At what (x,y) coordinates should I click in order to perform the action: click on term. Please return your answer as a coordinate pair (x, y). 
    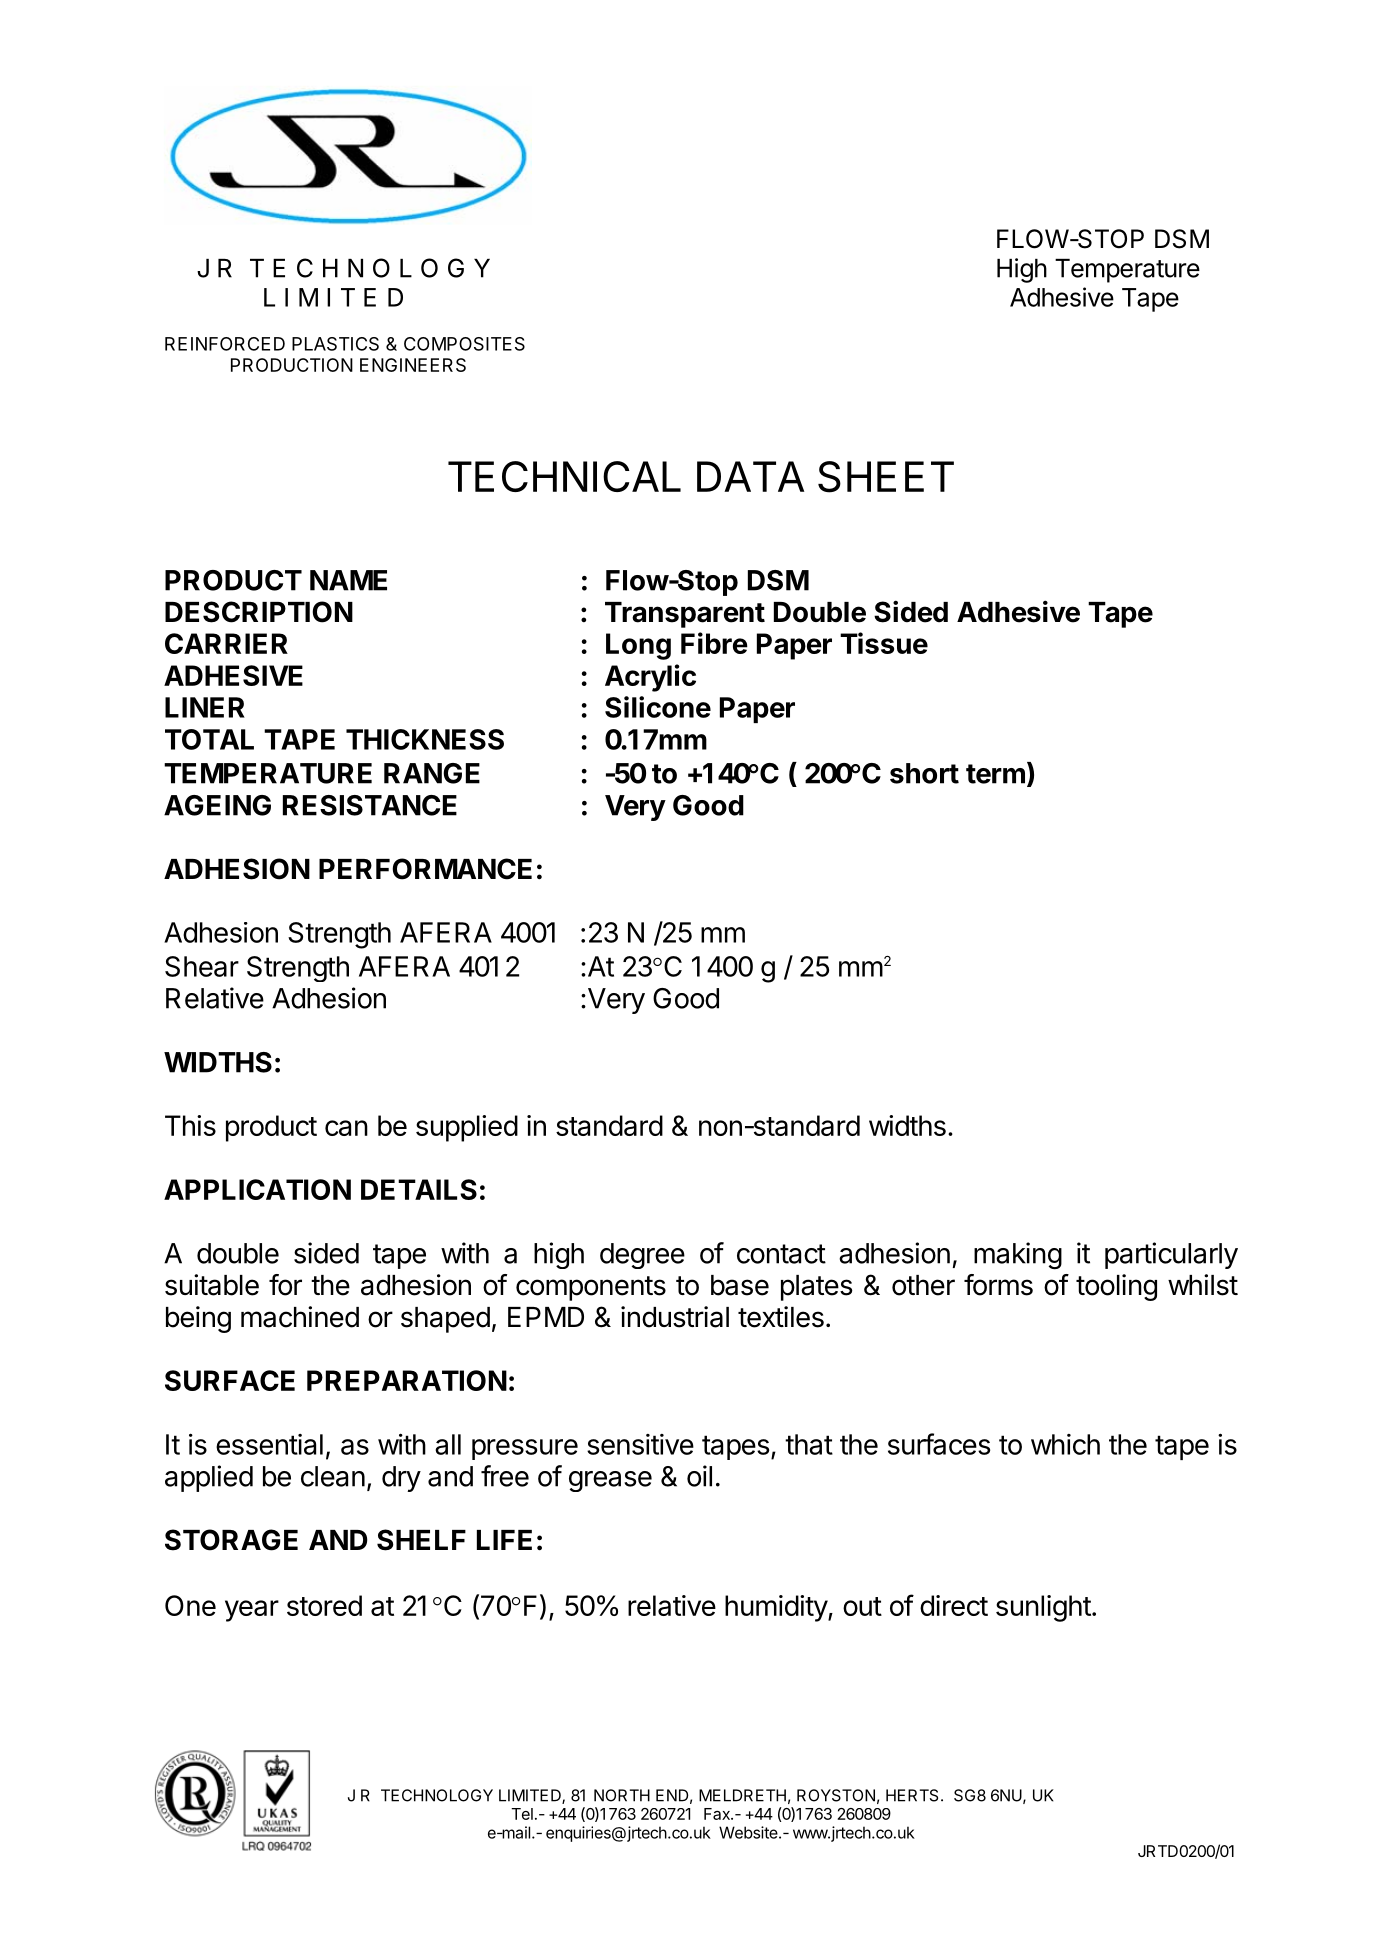
    Looking at the image, I should click on (995, 774).
